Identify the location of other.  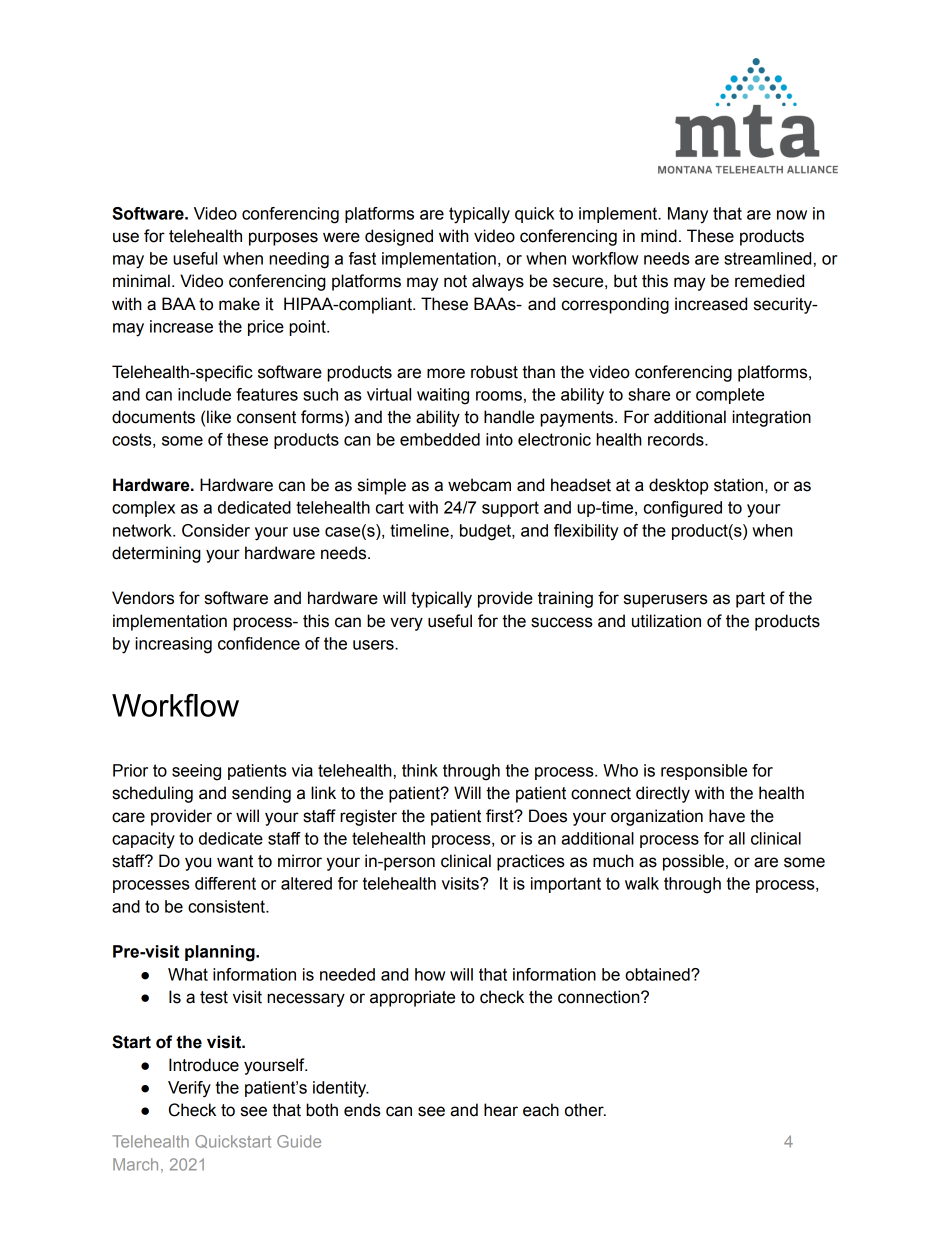
(585, 1110).
